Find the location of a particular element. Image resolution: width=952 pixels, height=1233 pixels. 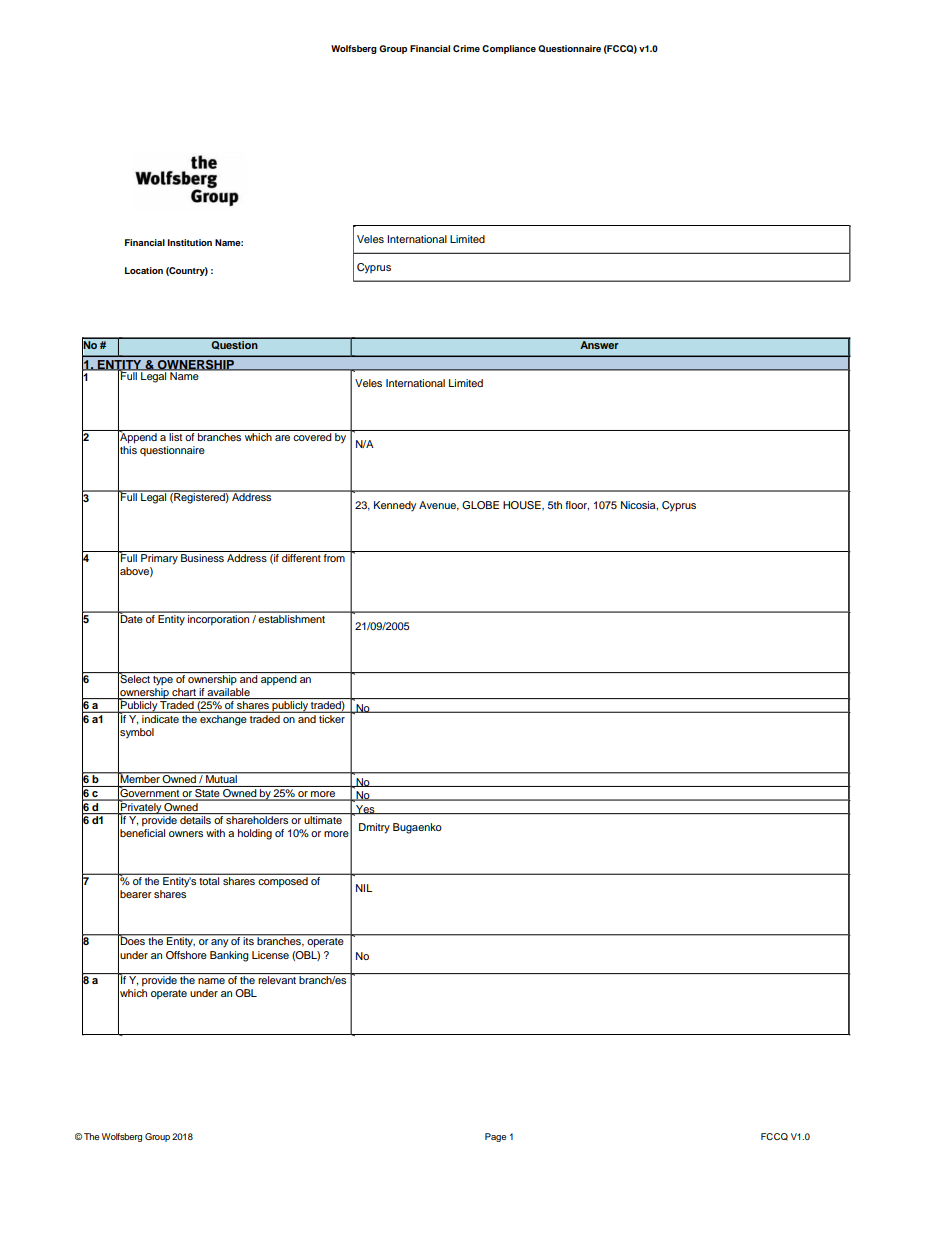

covered is located at coordinates (312, 437).
